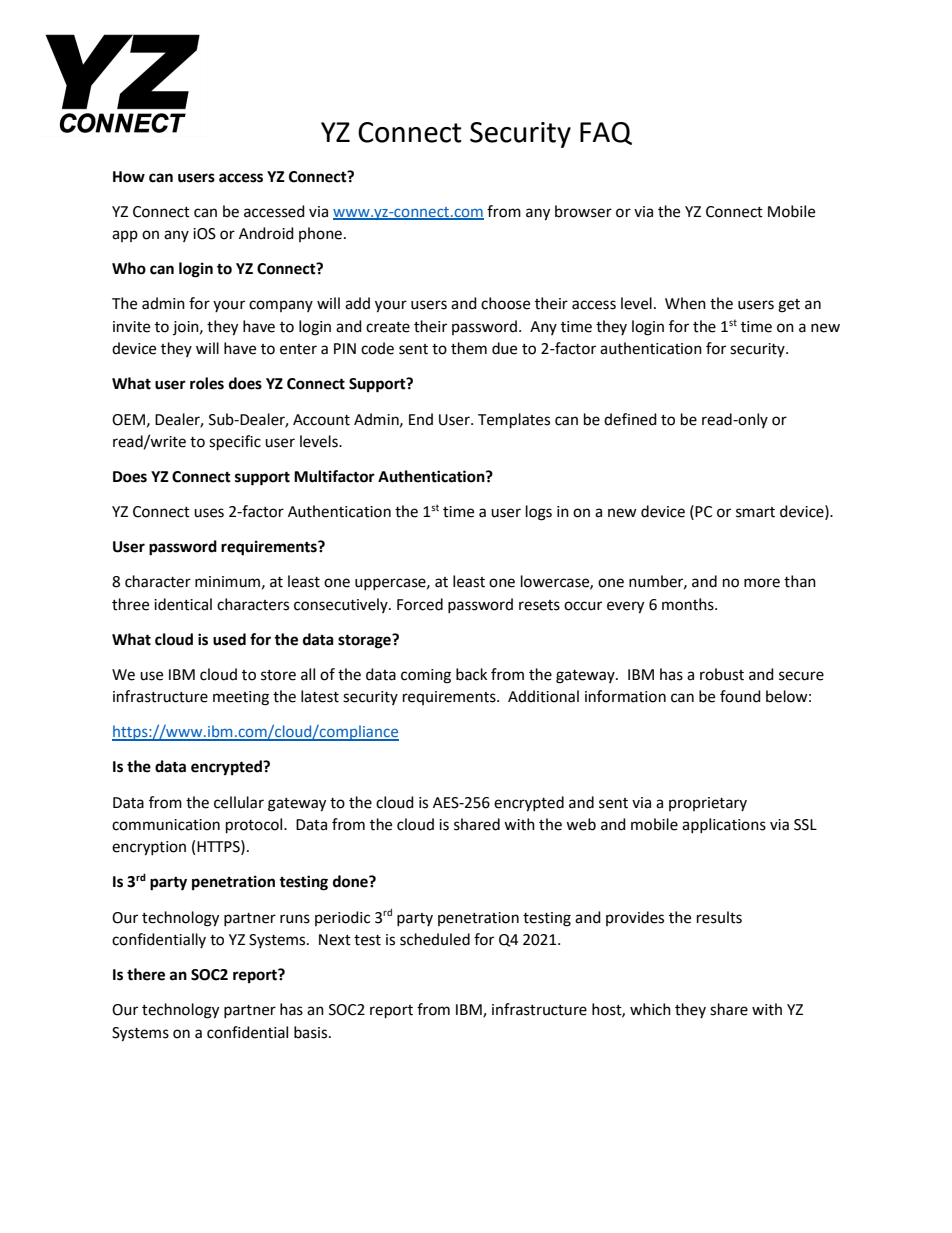 This image has height=1233, width=952. Describe the element at coordinates (129, 177) in the image. I see `How` at that location.
